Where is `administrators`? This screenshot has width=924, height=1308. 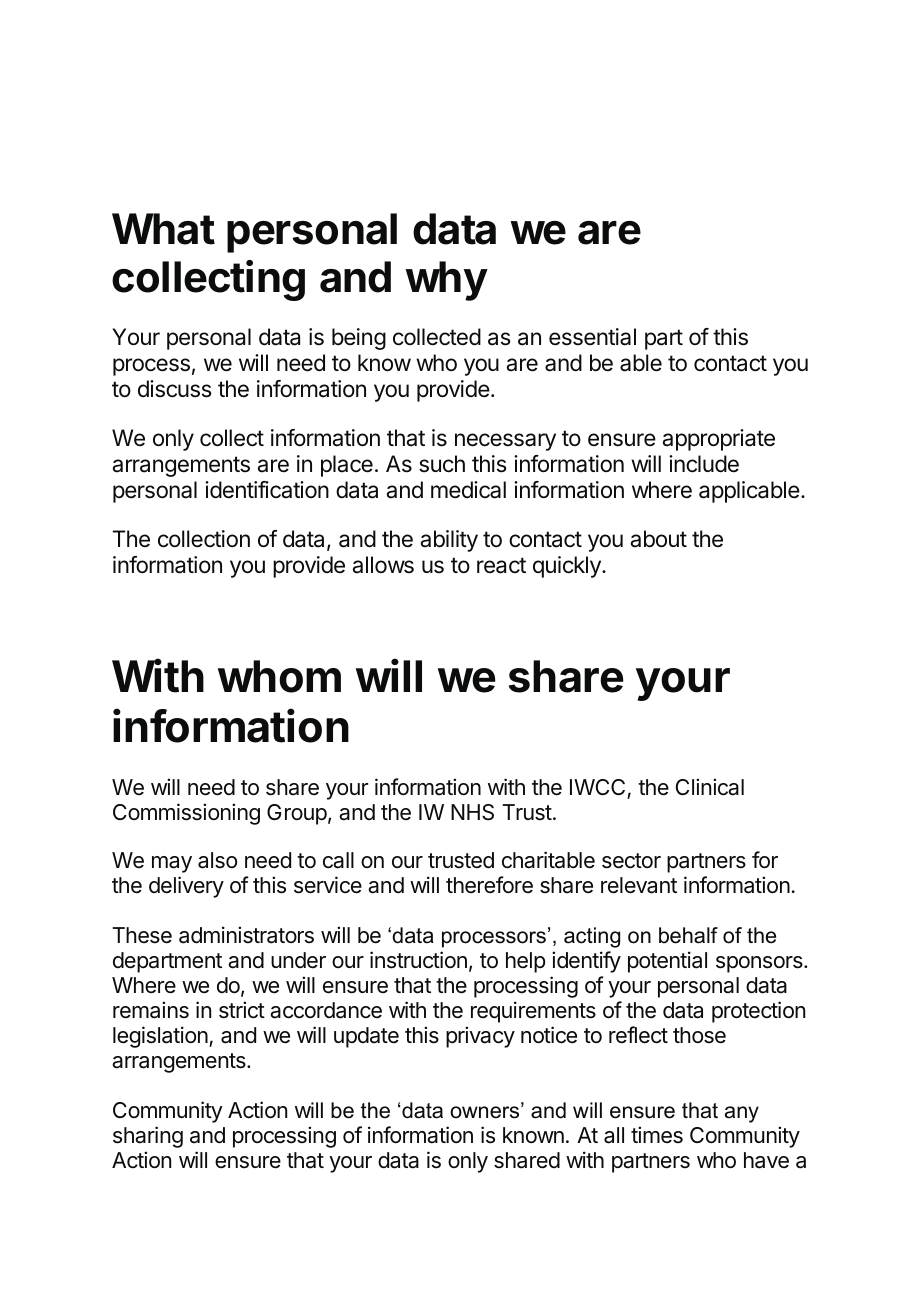 administrators is located at coordinates (246, 935).
